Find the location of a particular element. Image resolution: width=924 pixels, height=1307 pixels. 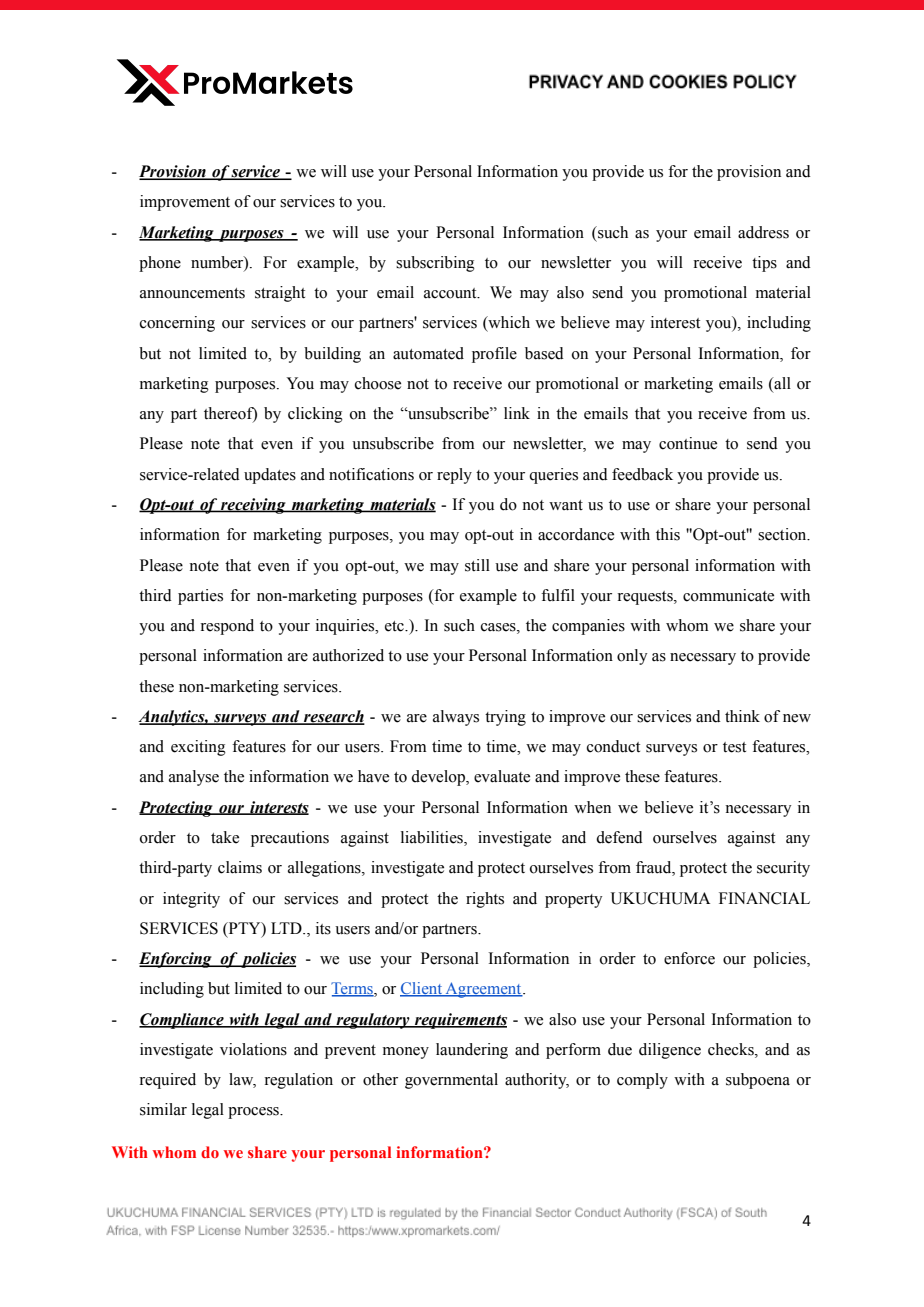

respond is located at coordinates (227, 627).
